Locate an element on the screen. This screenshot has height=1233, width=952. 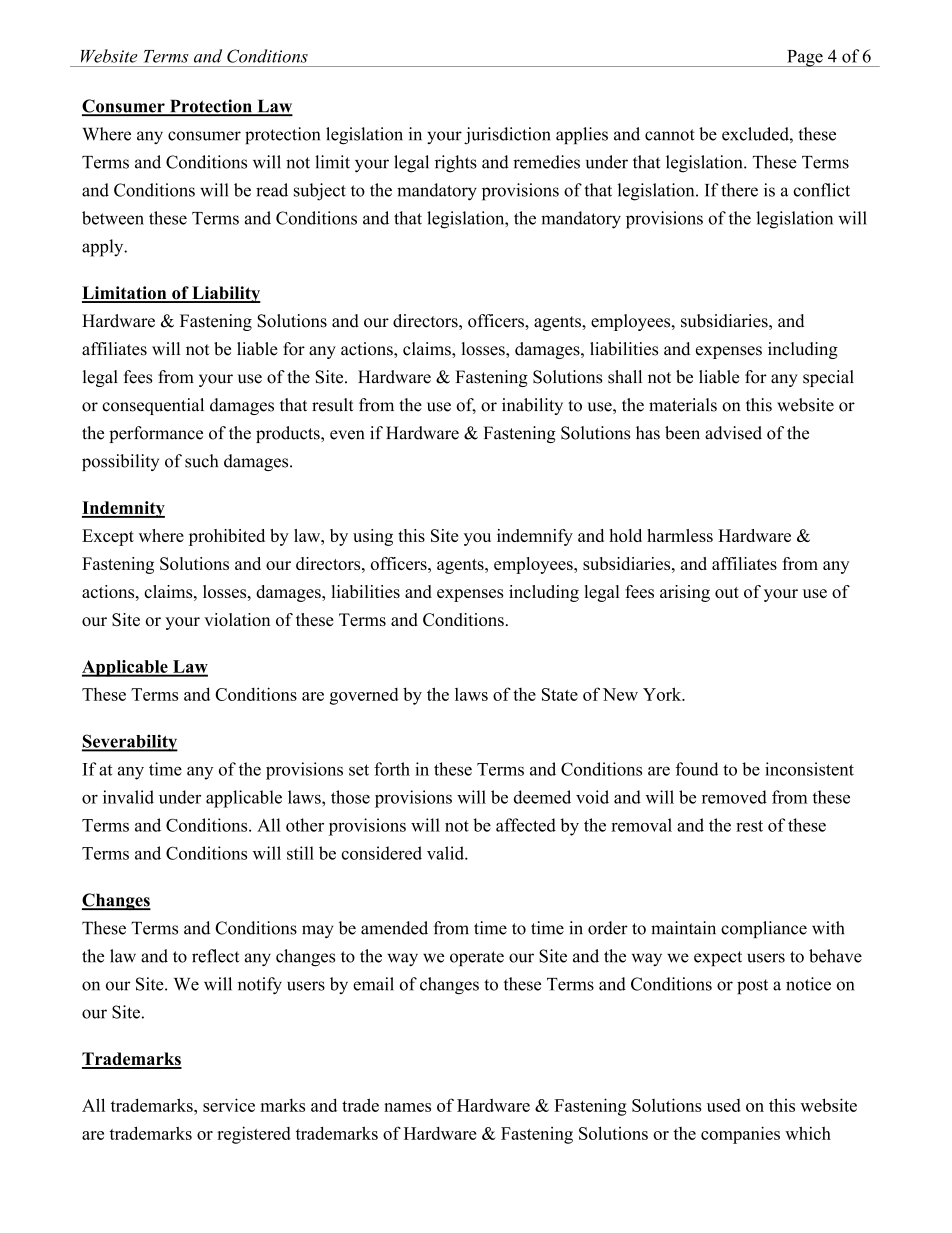
jurisdiction is located at coordinates (507, 136).
